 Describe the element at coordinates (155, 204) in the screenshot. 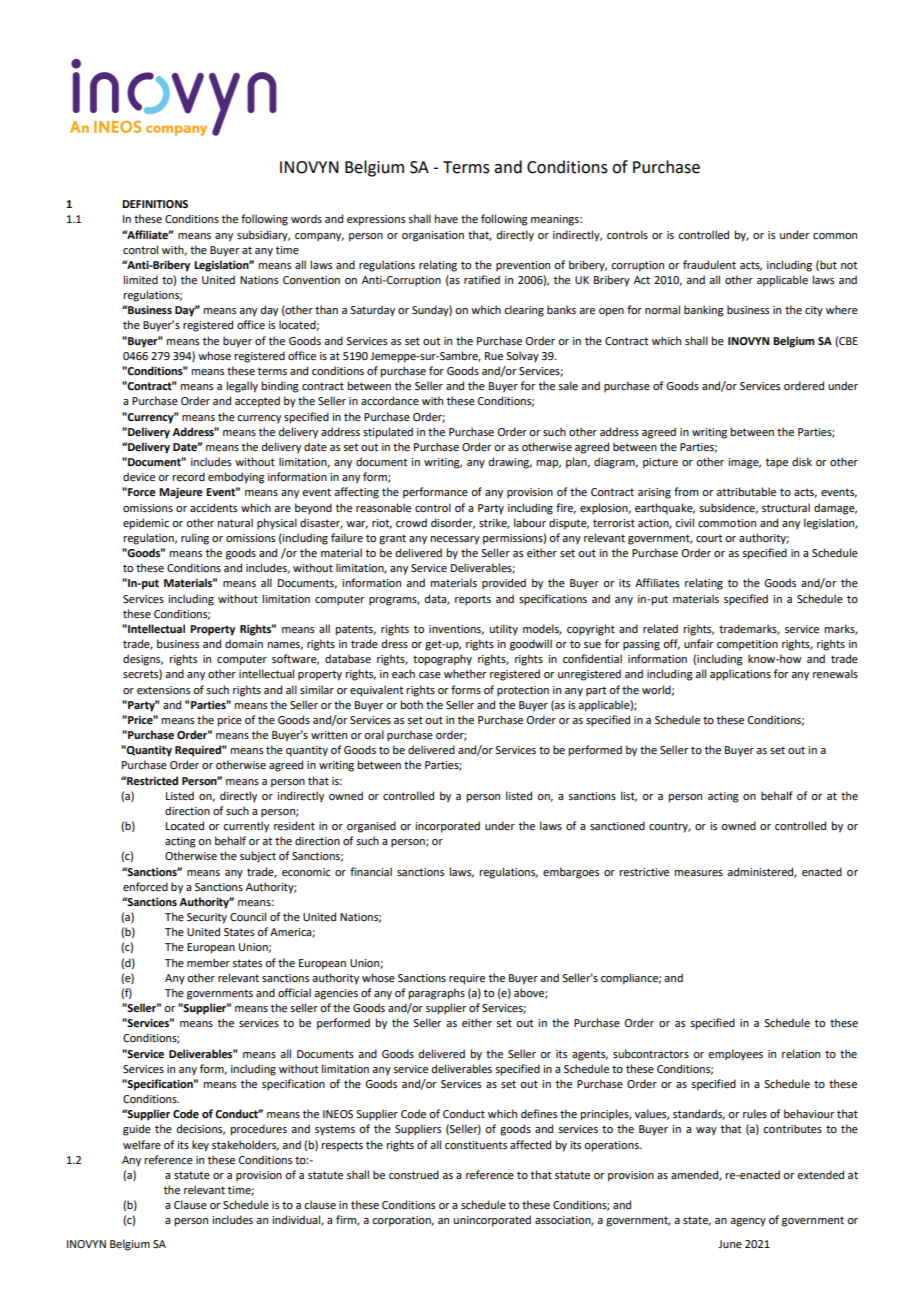

I see `DEFINITIONS` at that location.
